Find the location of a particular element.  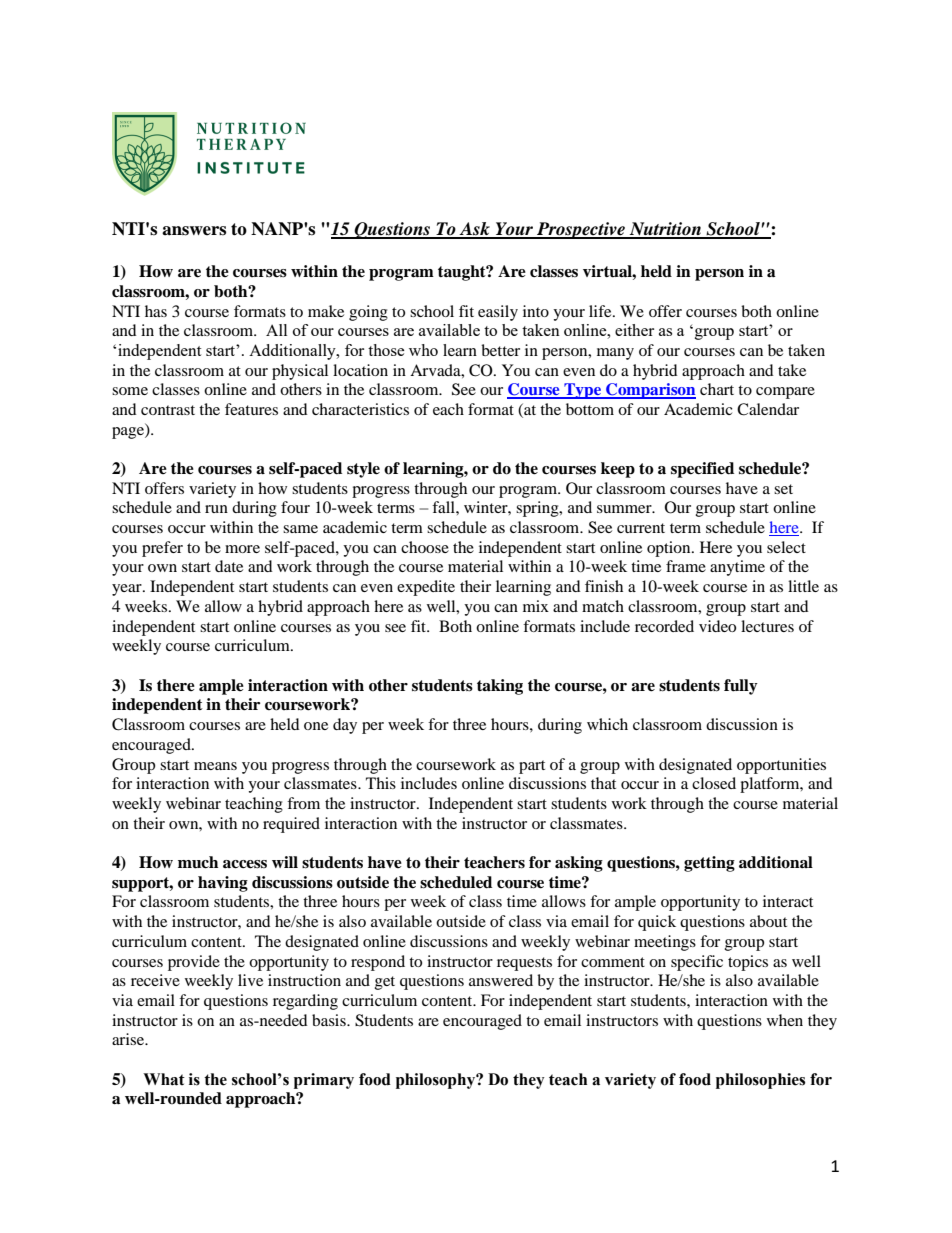

answers is located at coordinates (194, 231).
